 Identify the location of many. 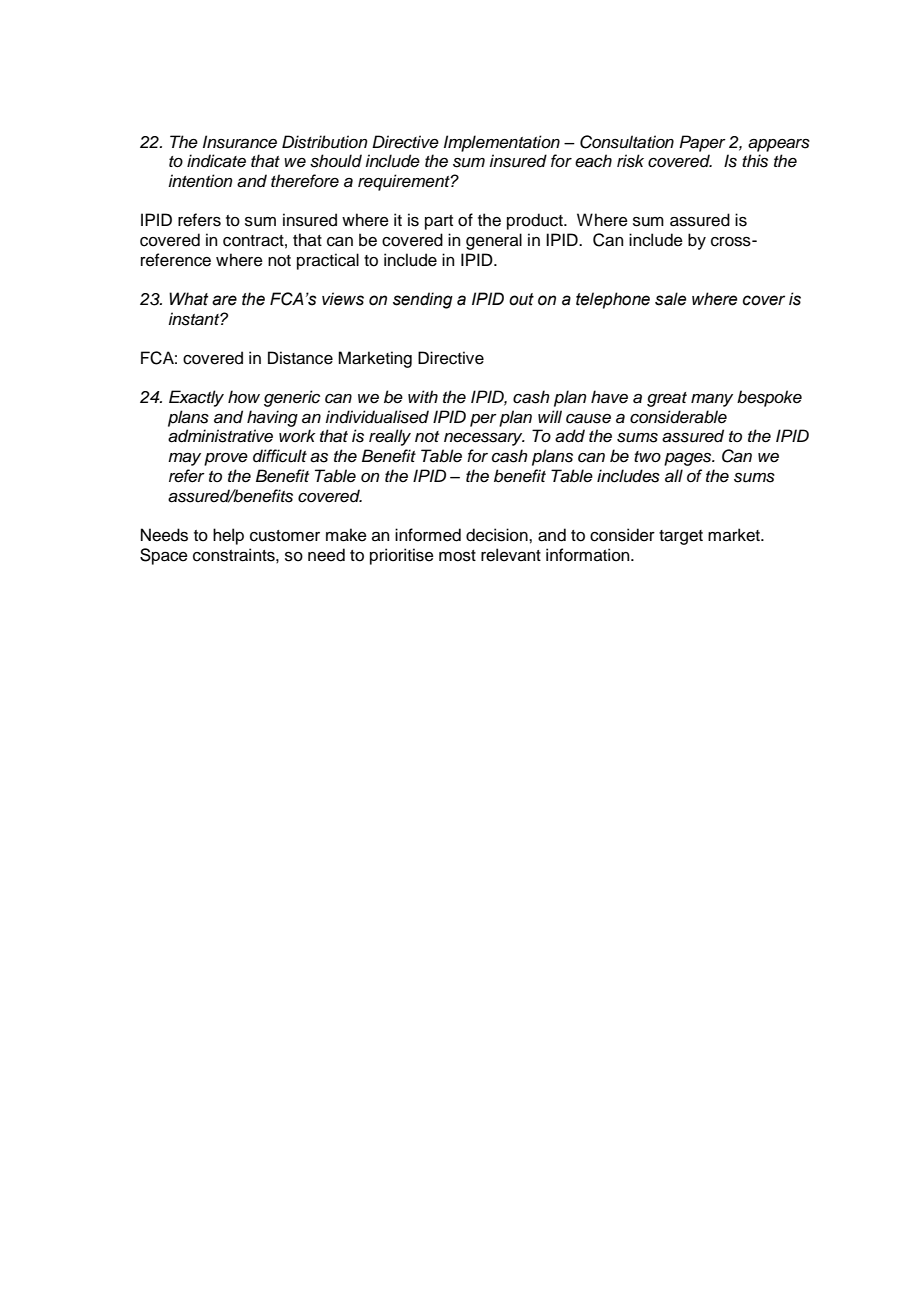
(712, 400).
